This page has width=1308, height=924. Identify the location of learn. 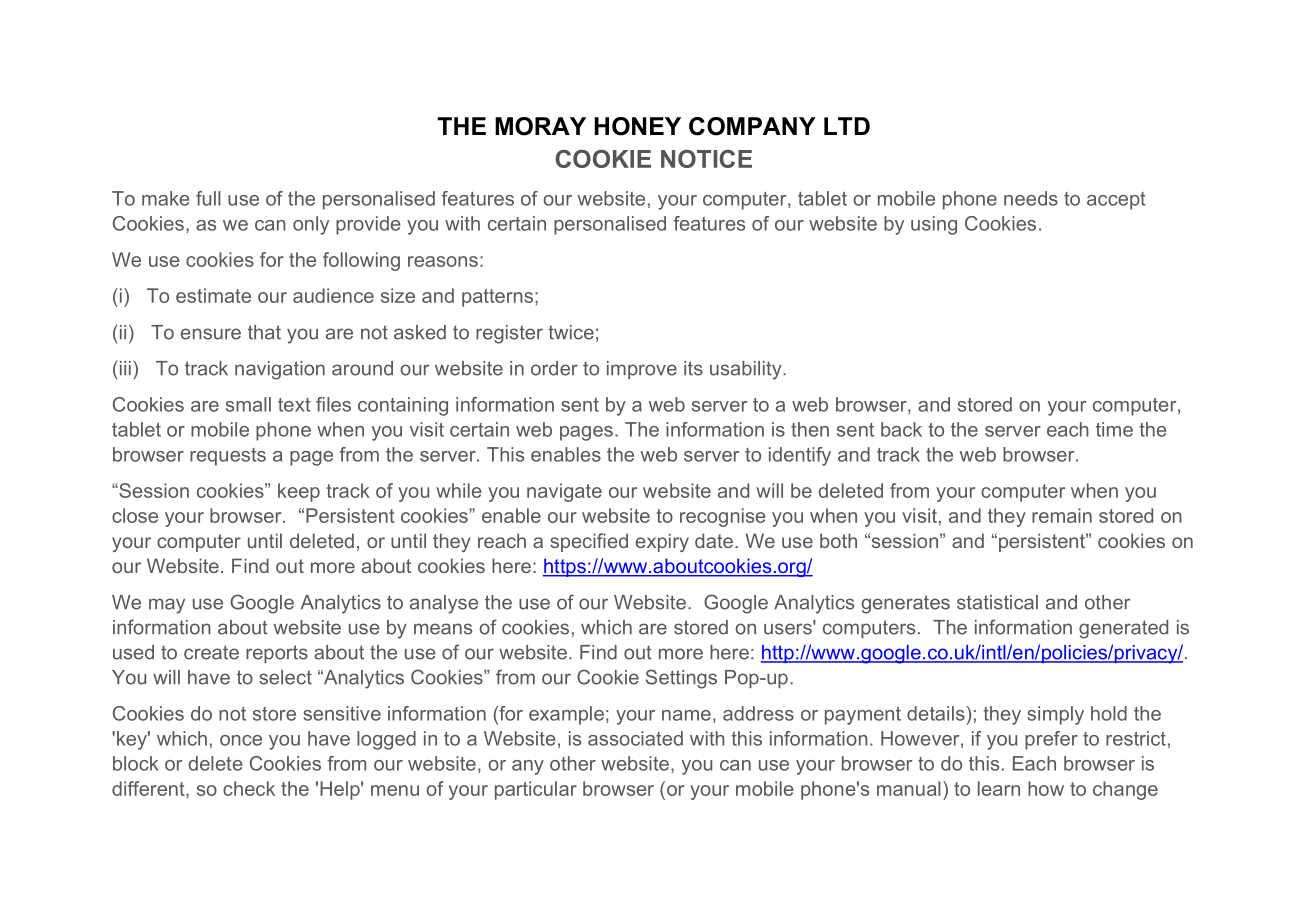
(999, 788).
